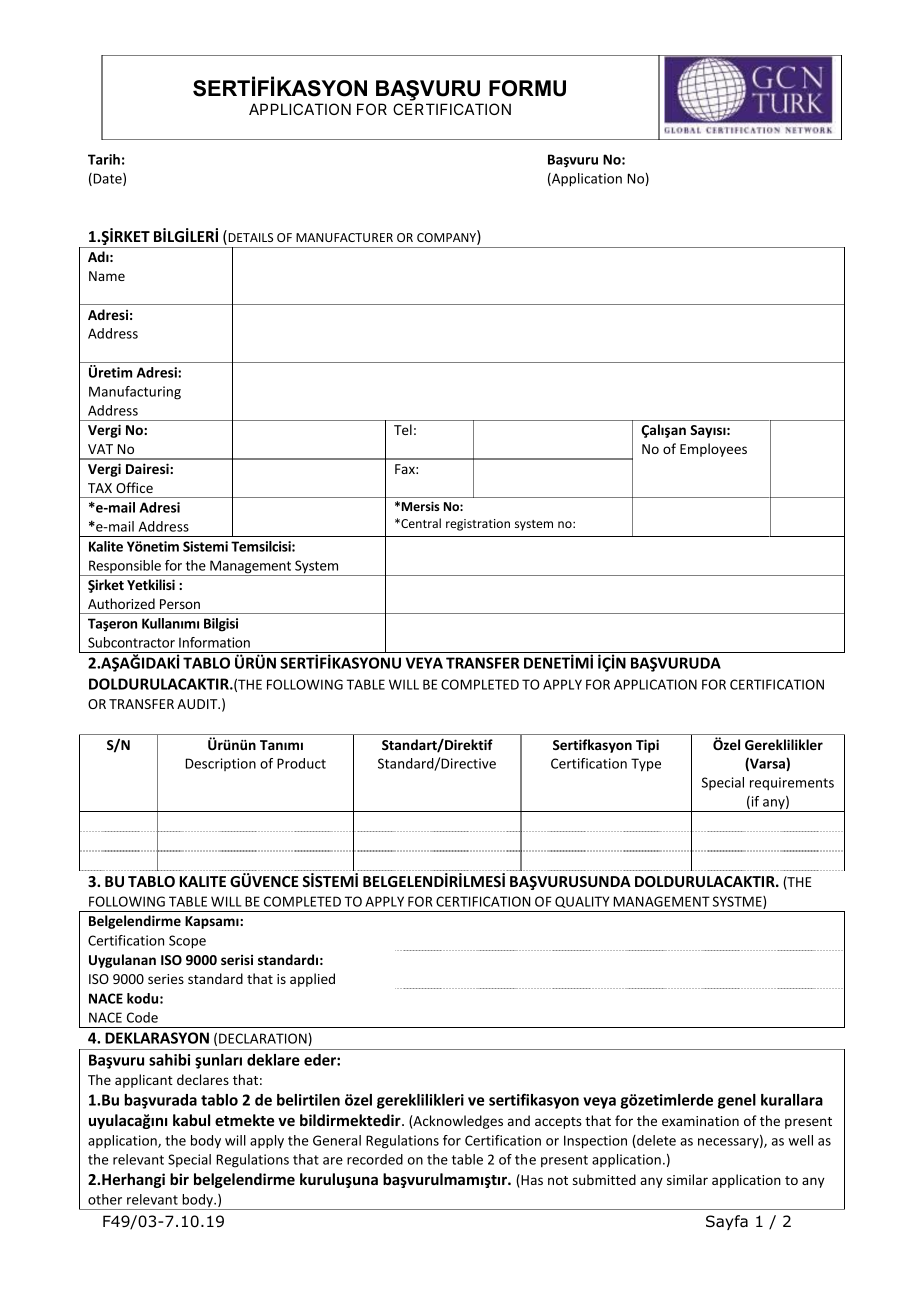 This screenshot has width=924, height=1308. What do you see at coordinates (478, 525) in the screenshot?
I see `registration` at bounding box center [478, 525].
